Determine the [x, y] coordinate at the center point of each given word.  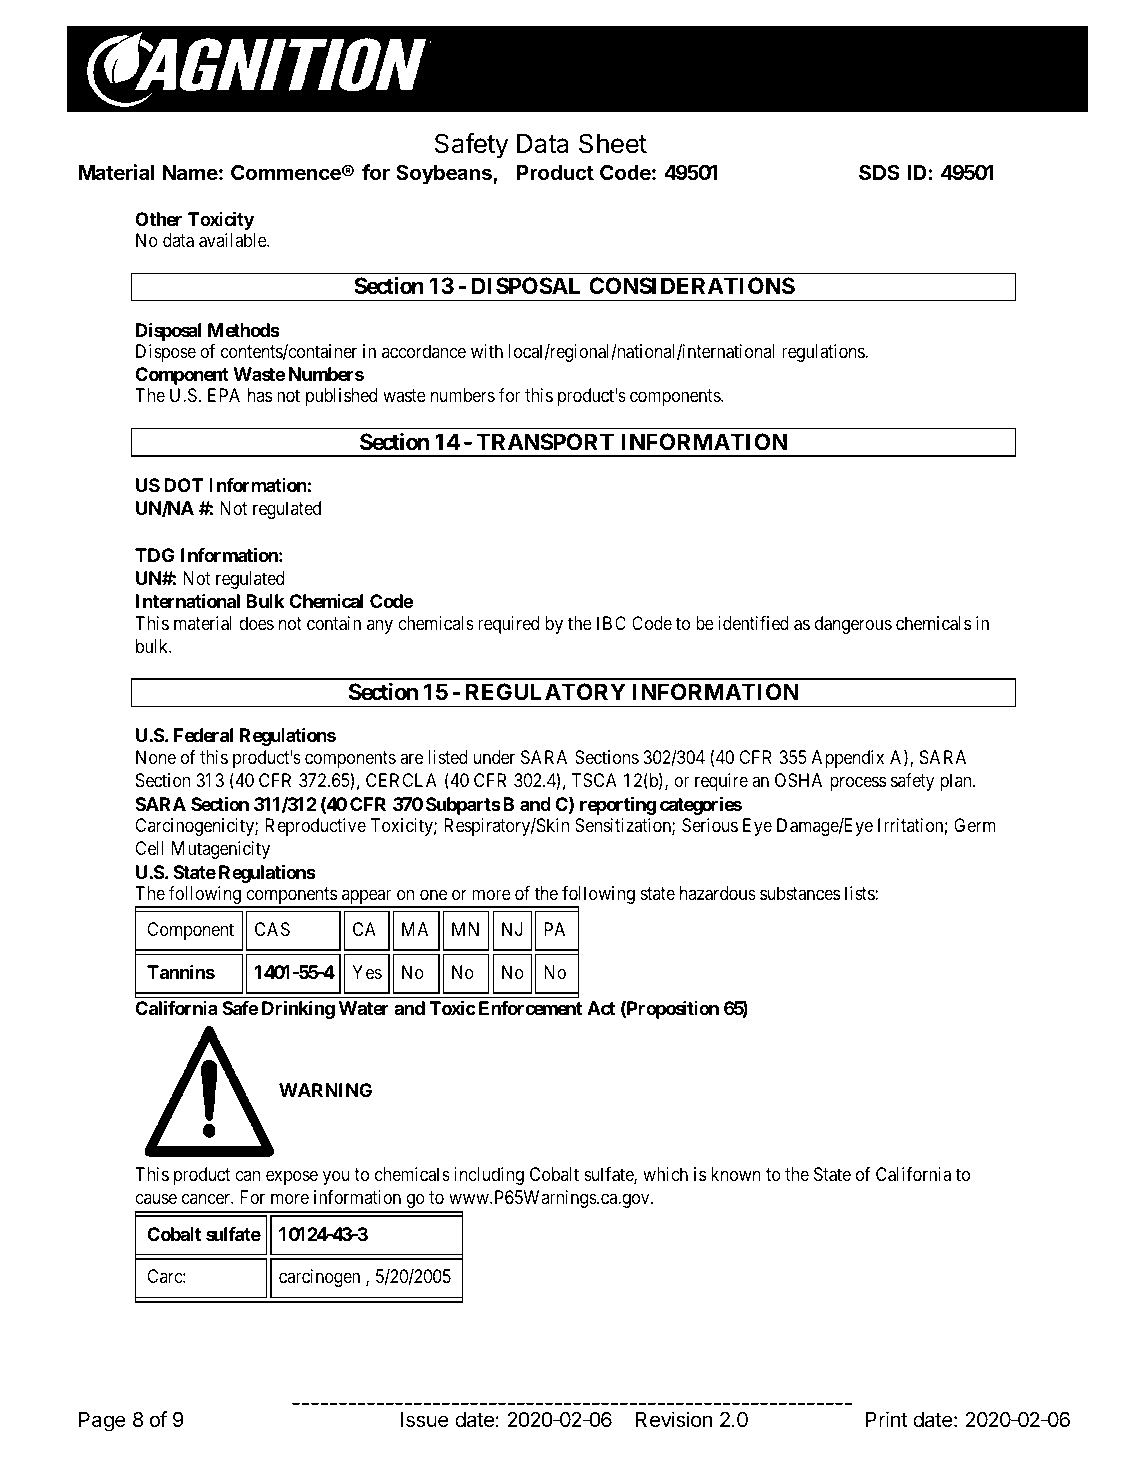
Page [102, 1422]
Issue [425, 1420]
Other [158, 219]
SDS [879, 172]
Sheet [613, 143]
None [156, 757]
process [858, 783]
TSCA [594, 780]
